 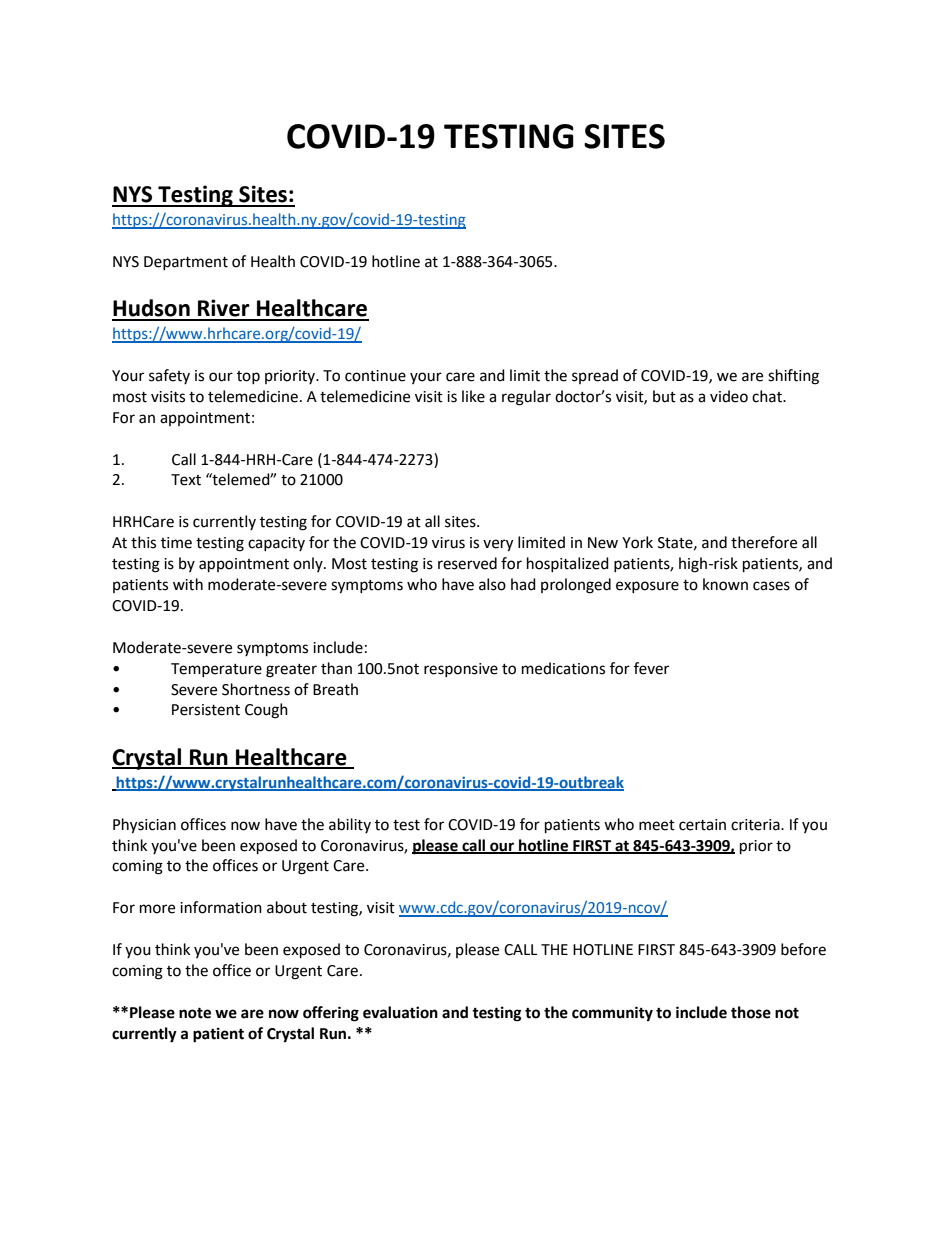 I want to click on Department, so click(x=186, y=263).
